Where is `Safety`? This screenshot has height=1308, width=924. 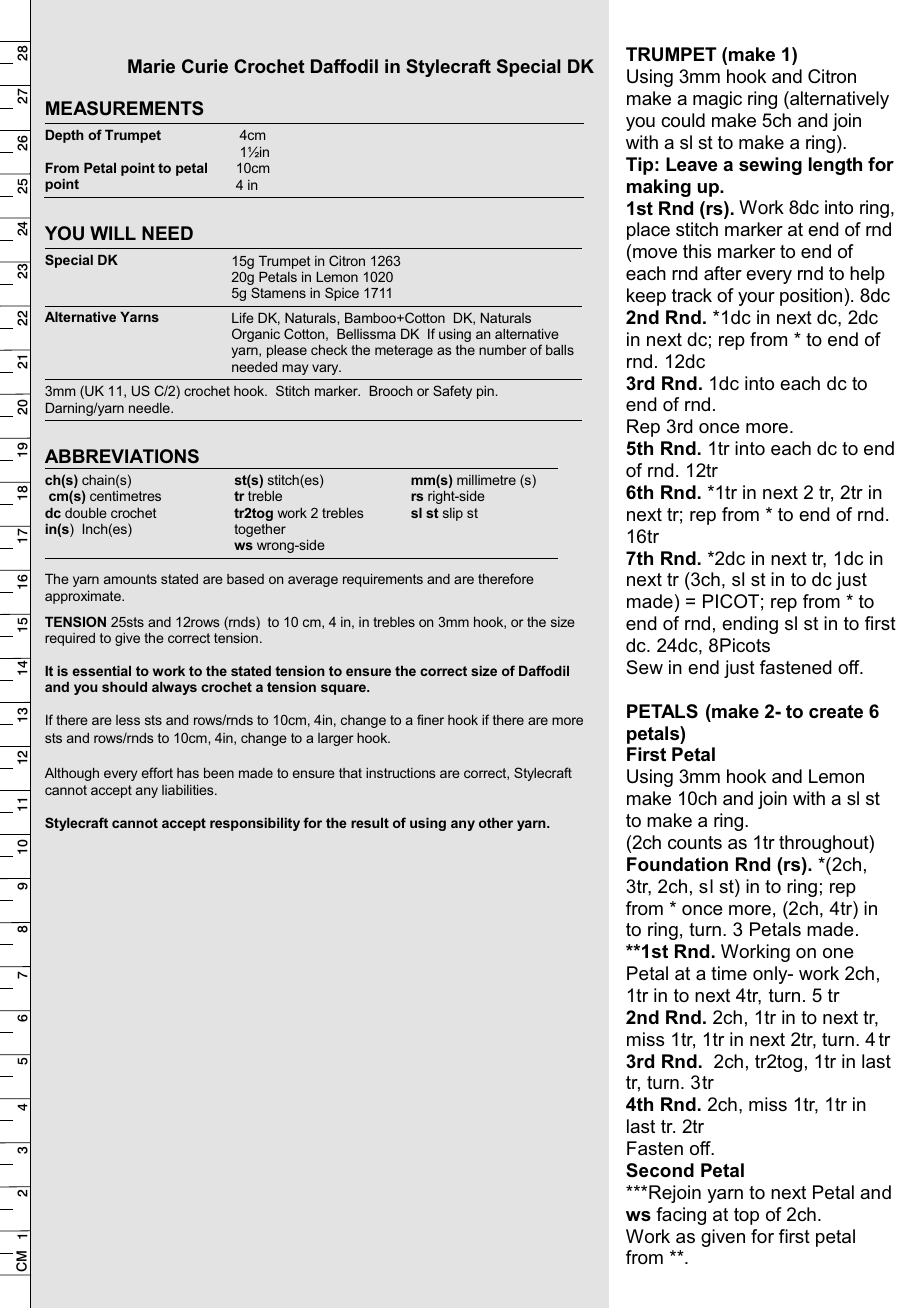
Safety is located at coordinates (452, 392).
